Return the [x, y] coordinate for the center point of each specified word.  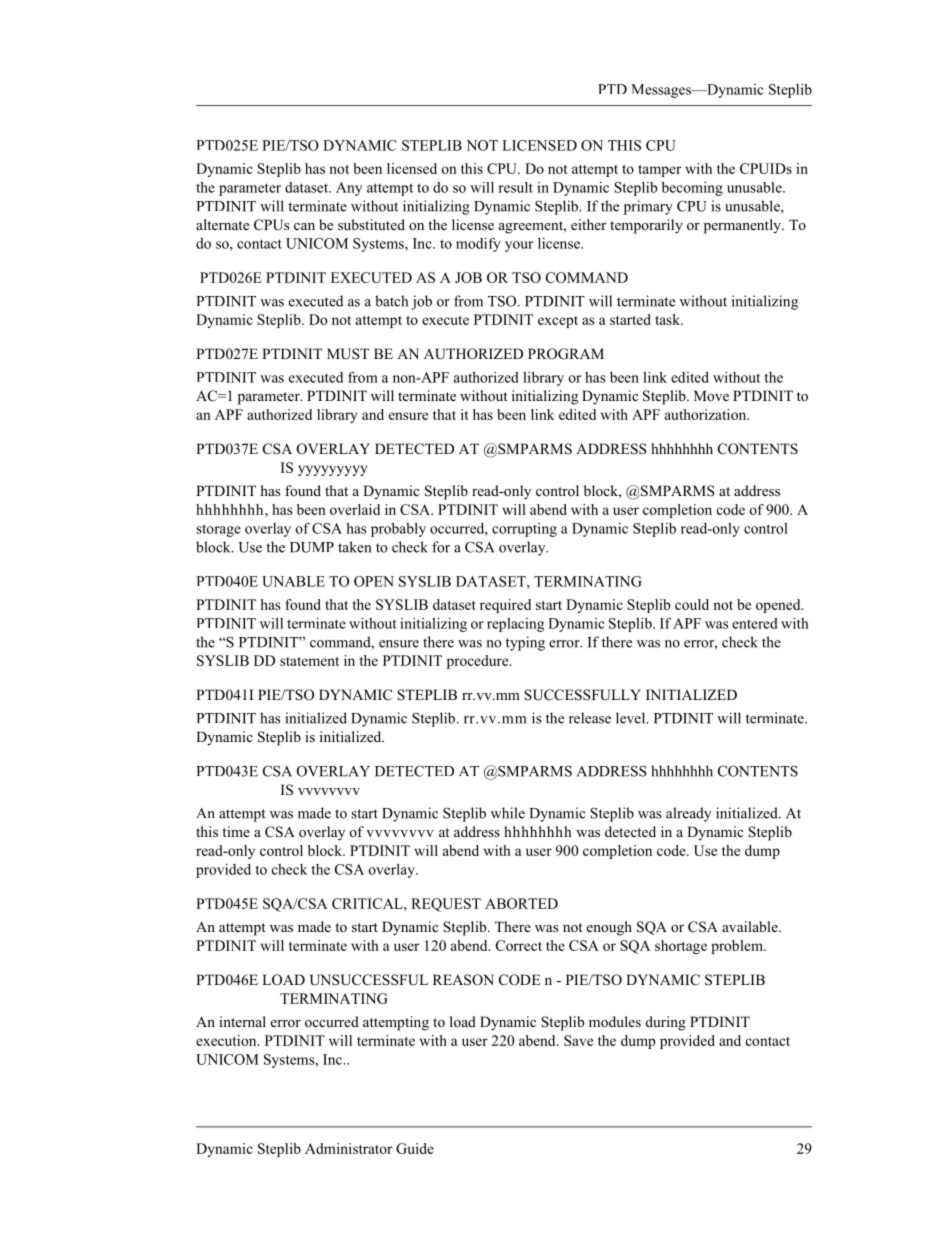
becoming [692, 189]
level [632, 718]
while [508, 813]
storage [218, 530]
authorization [707, 414]
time [236, 831]
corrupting [524, 530]
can [304, 226]
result [515, 187]
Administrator [348, 1148]
